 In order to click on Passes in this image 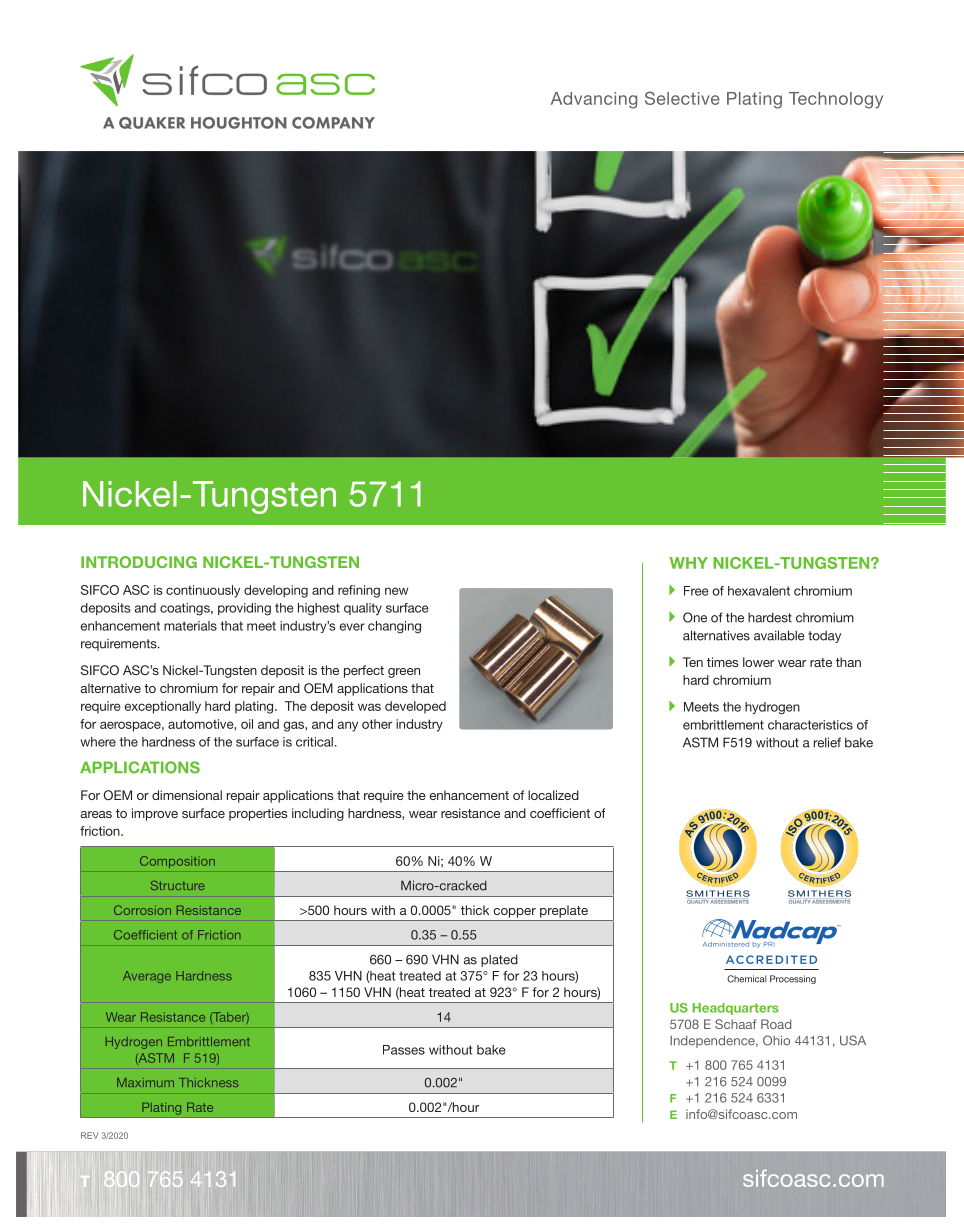, I will do `click(404, 1050)`.
